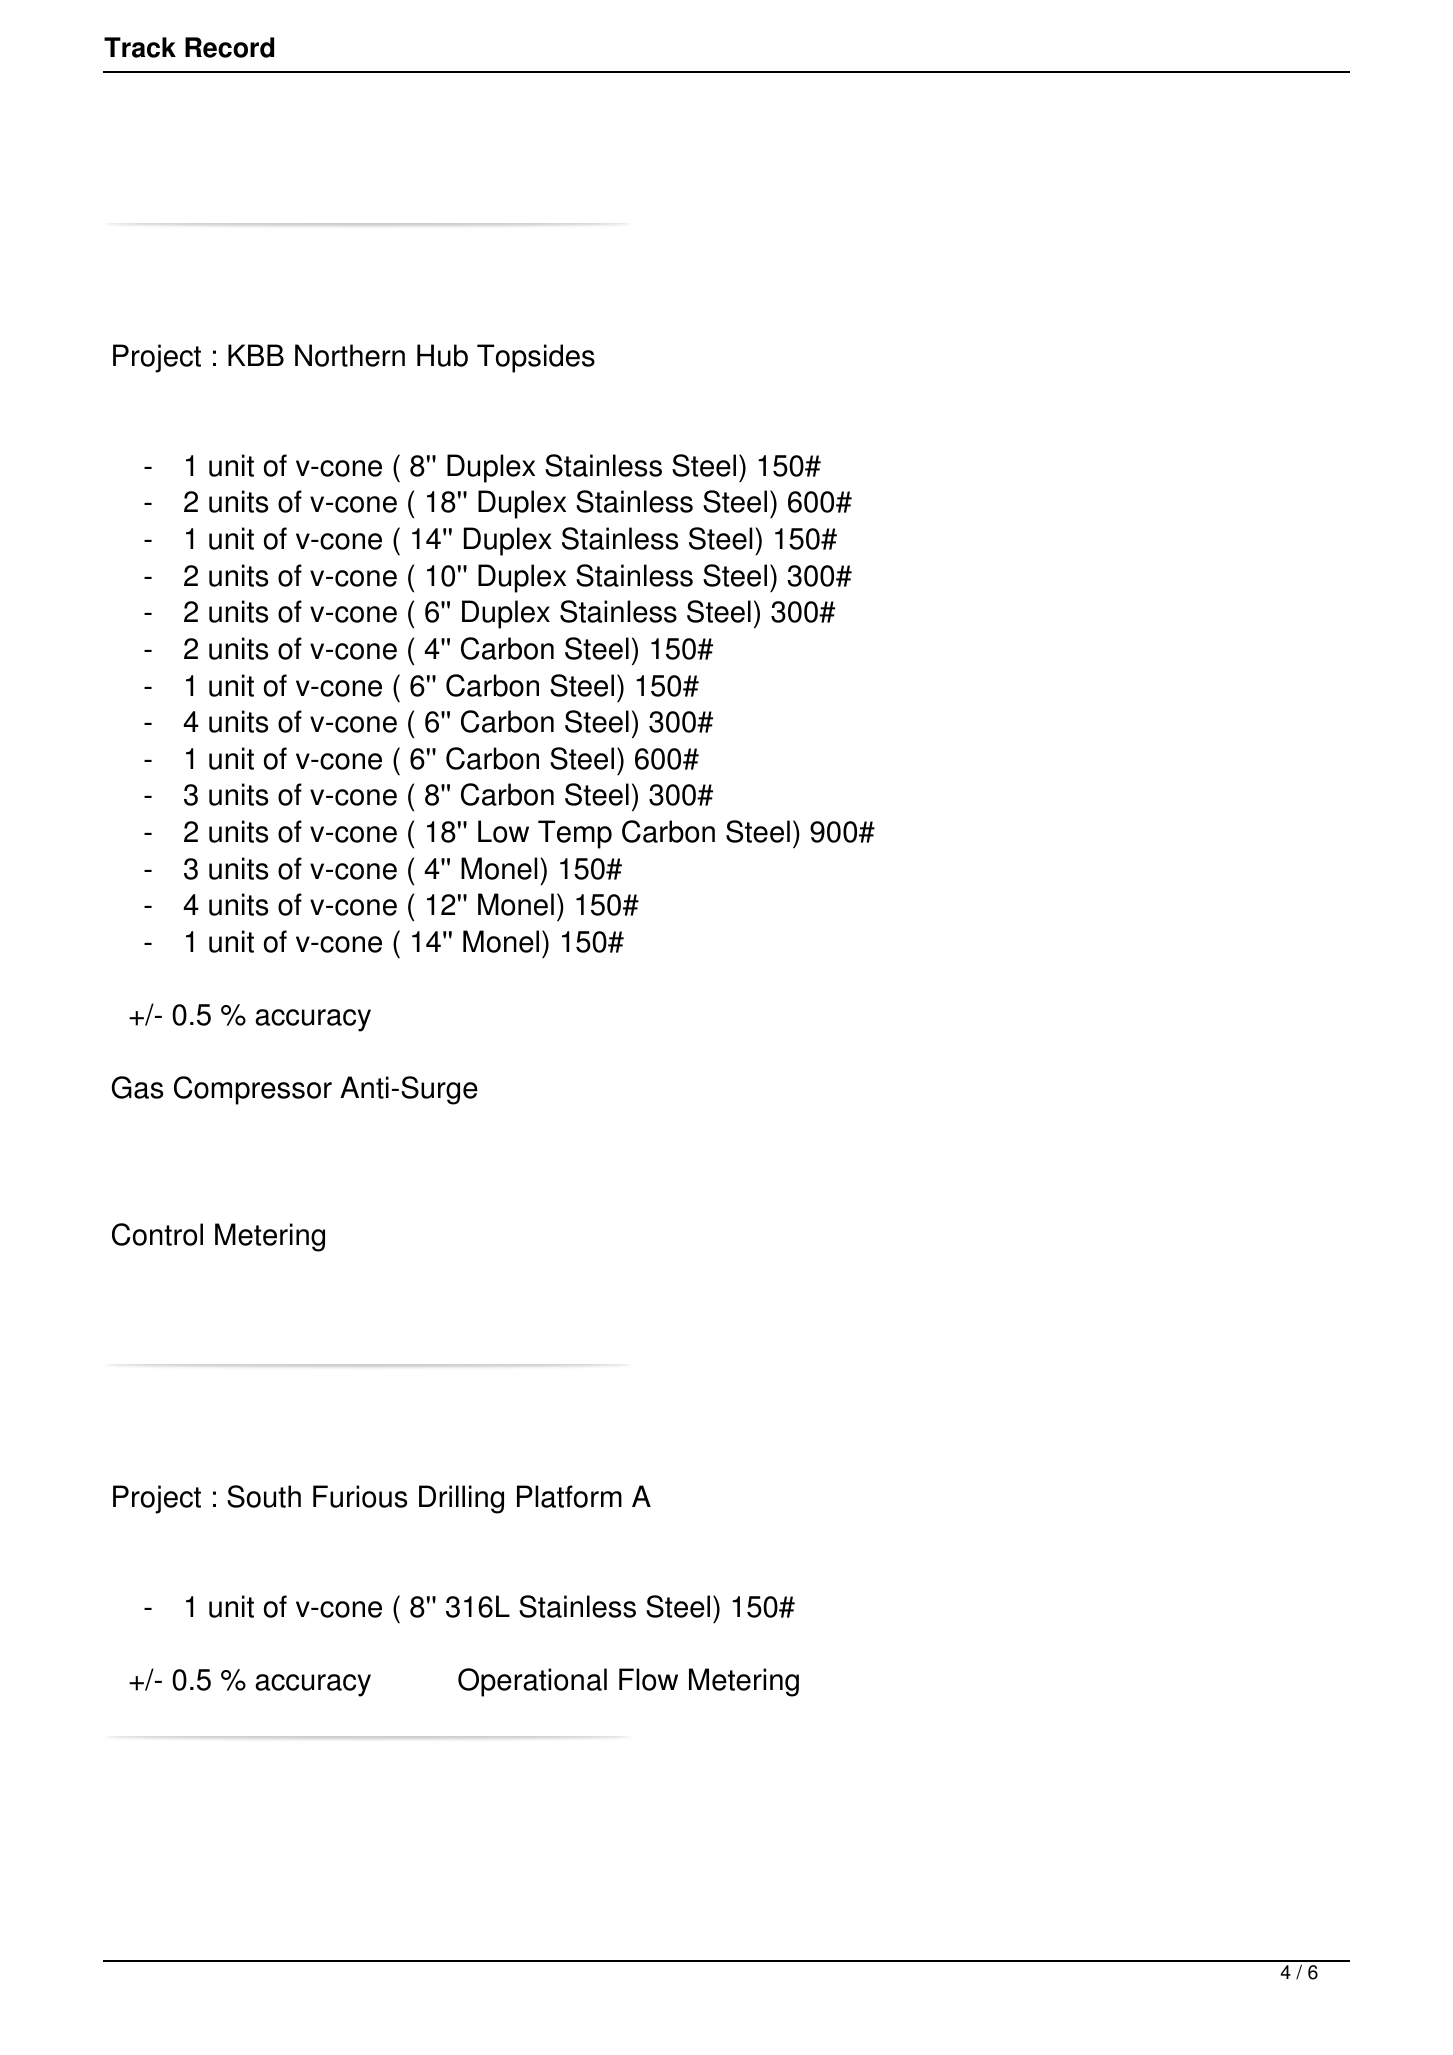 This document has height=2055, width=1453. I want to click on Hub, so click(442, 355).
